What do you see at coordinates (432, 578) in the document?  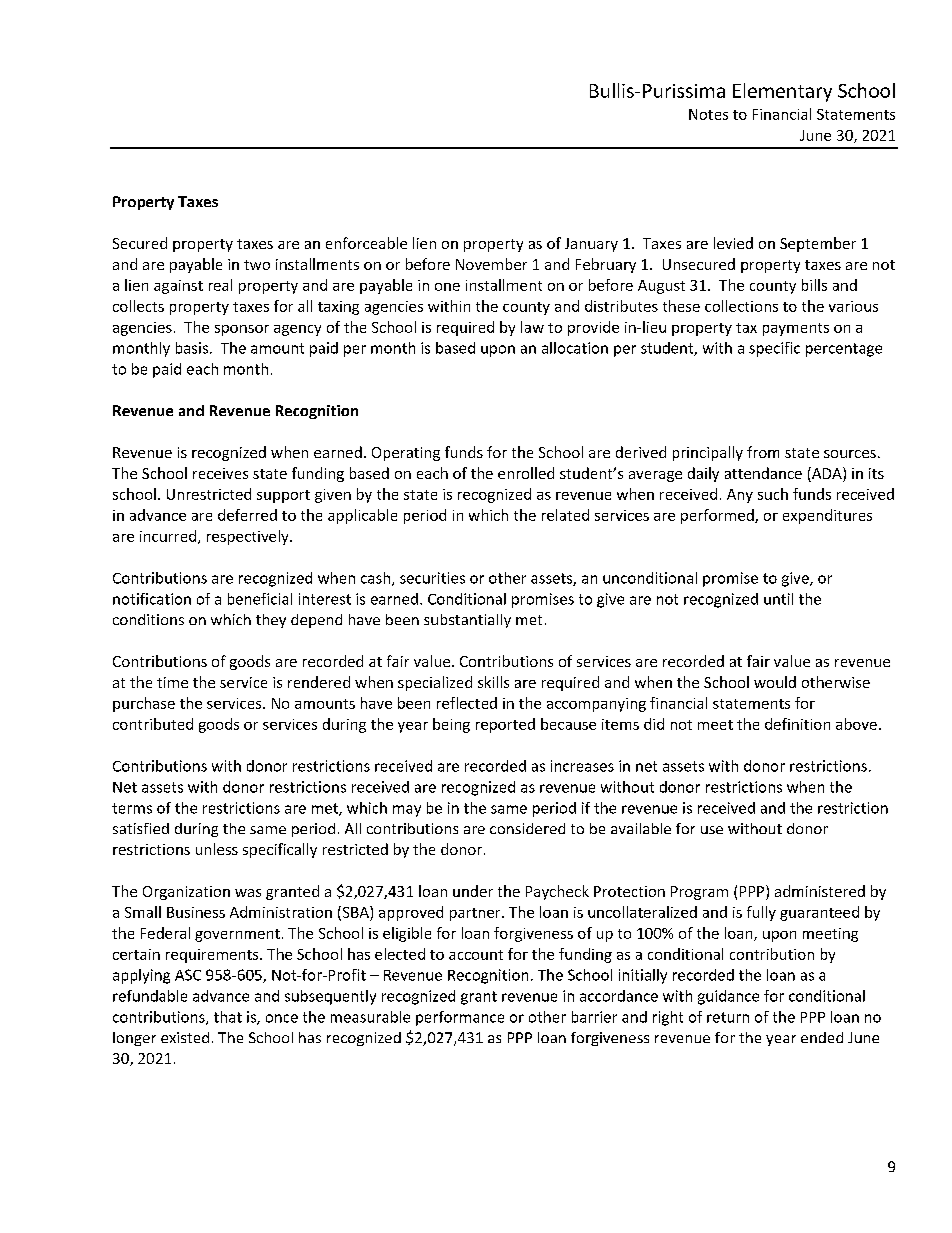 I see `securities` at bounding box center [432, 578].
